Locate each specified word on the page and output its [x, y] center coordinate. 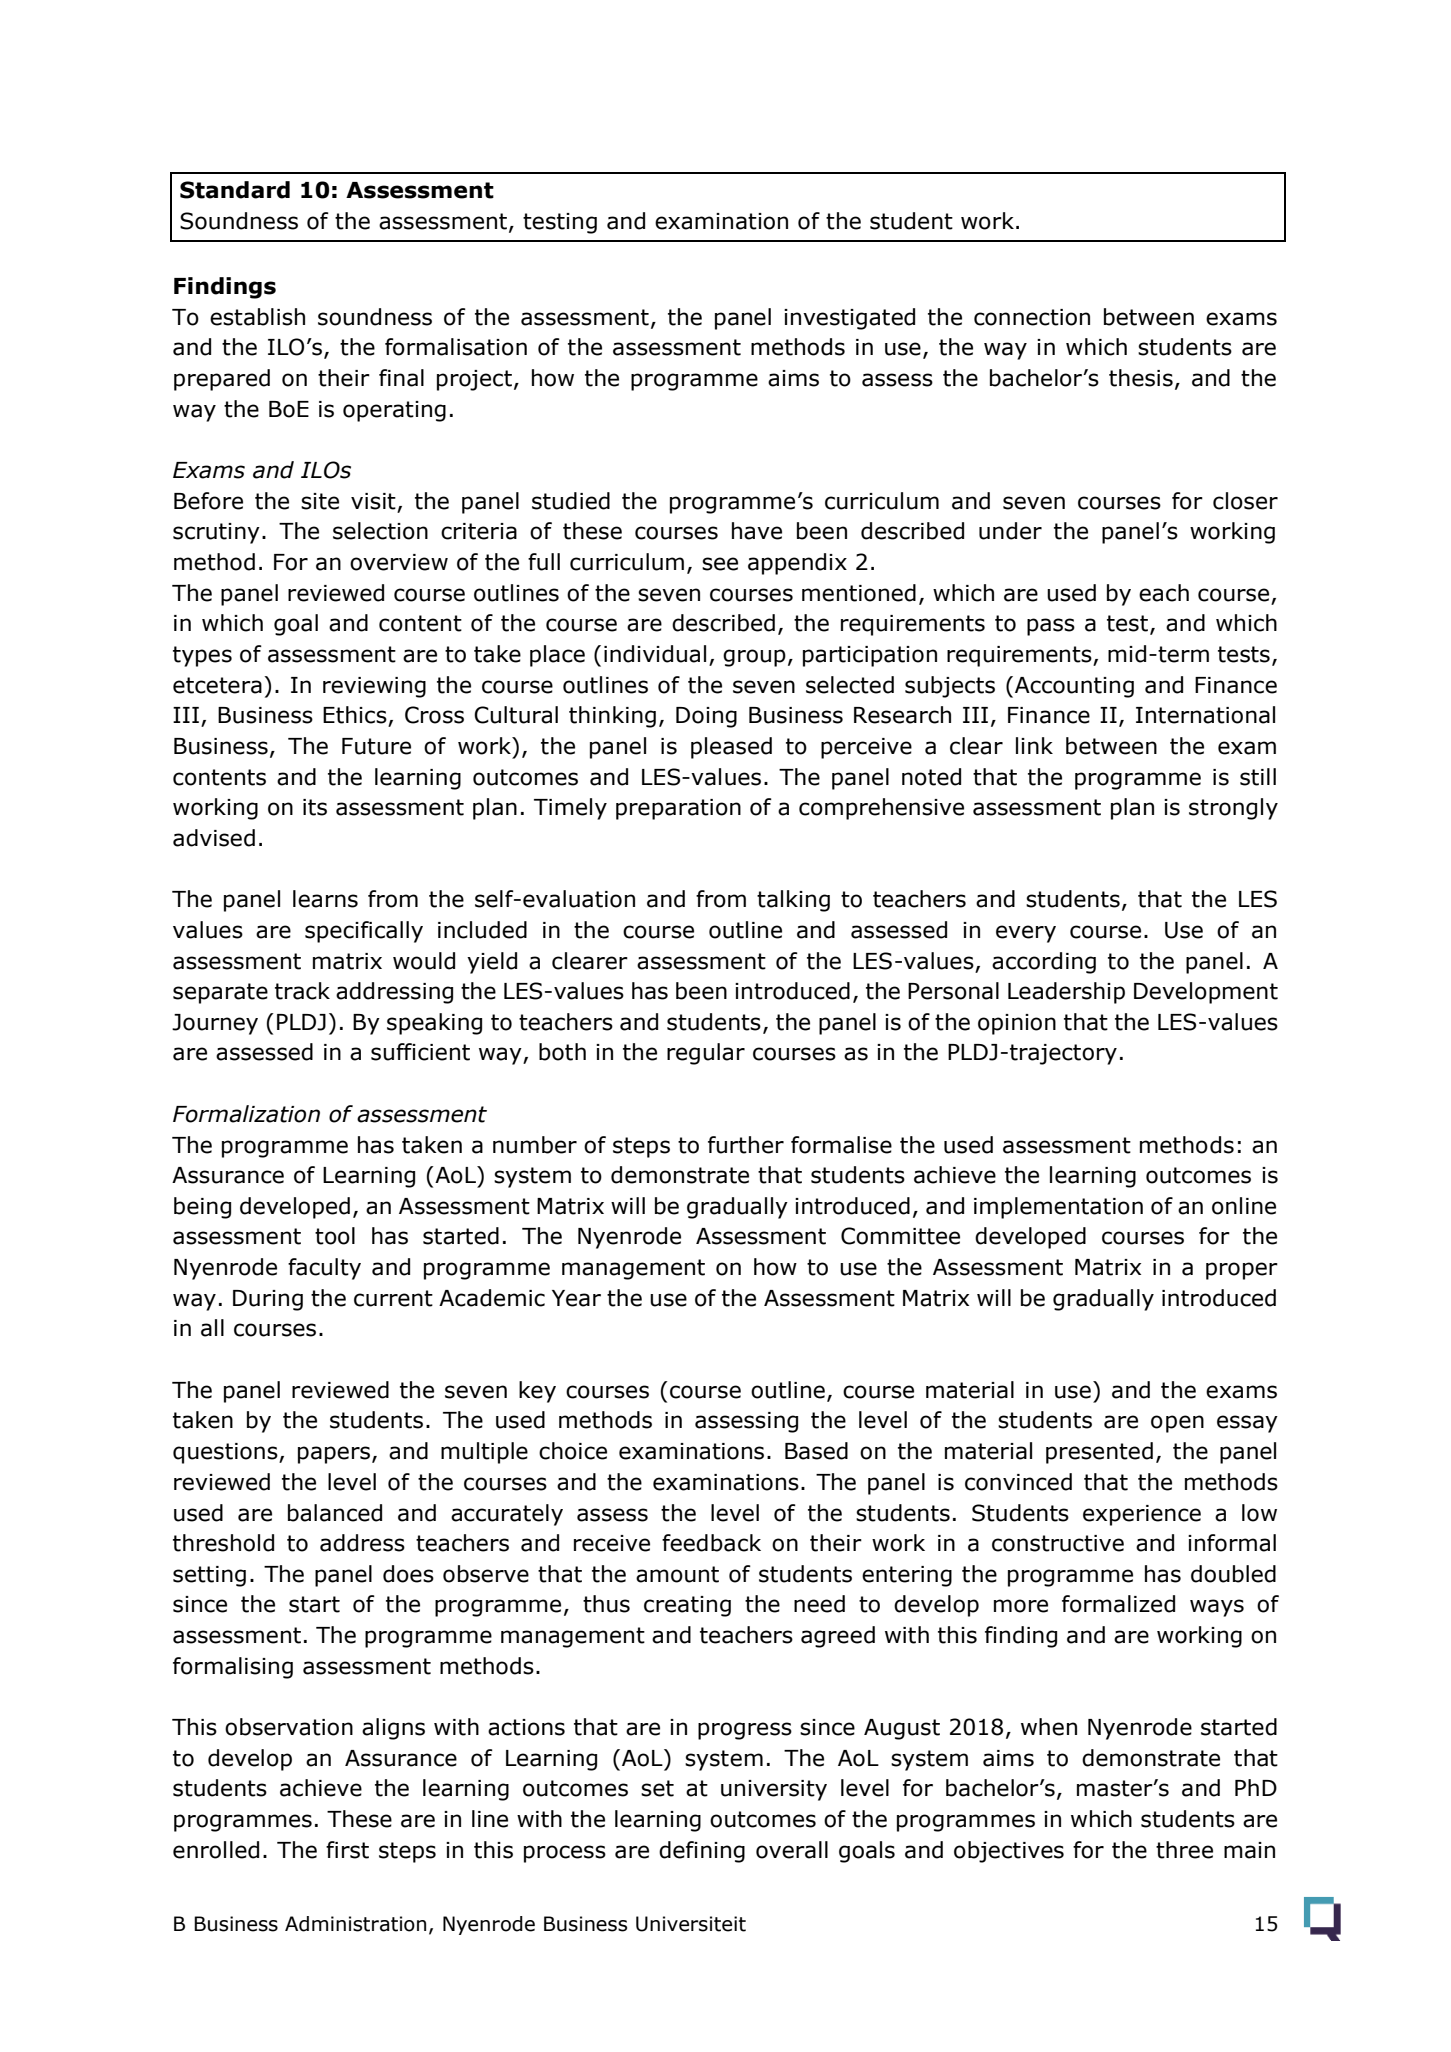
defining [702, 1852]
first [347, 1850]
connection [1032, 317]
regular [706, 1054]
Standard [235, 190]
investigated [849, 319]
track [302, 991]
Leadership [1066, 993]
